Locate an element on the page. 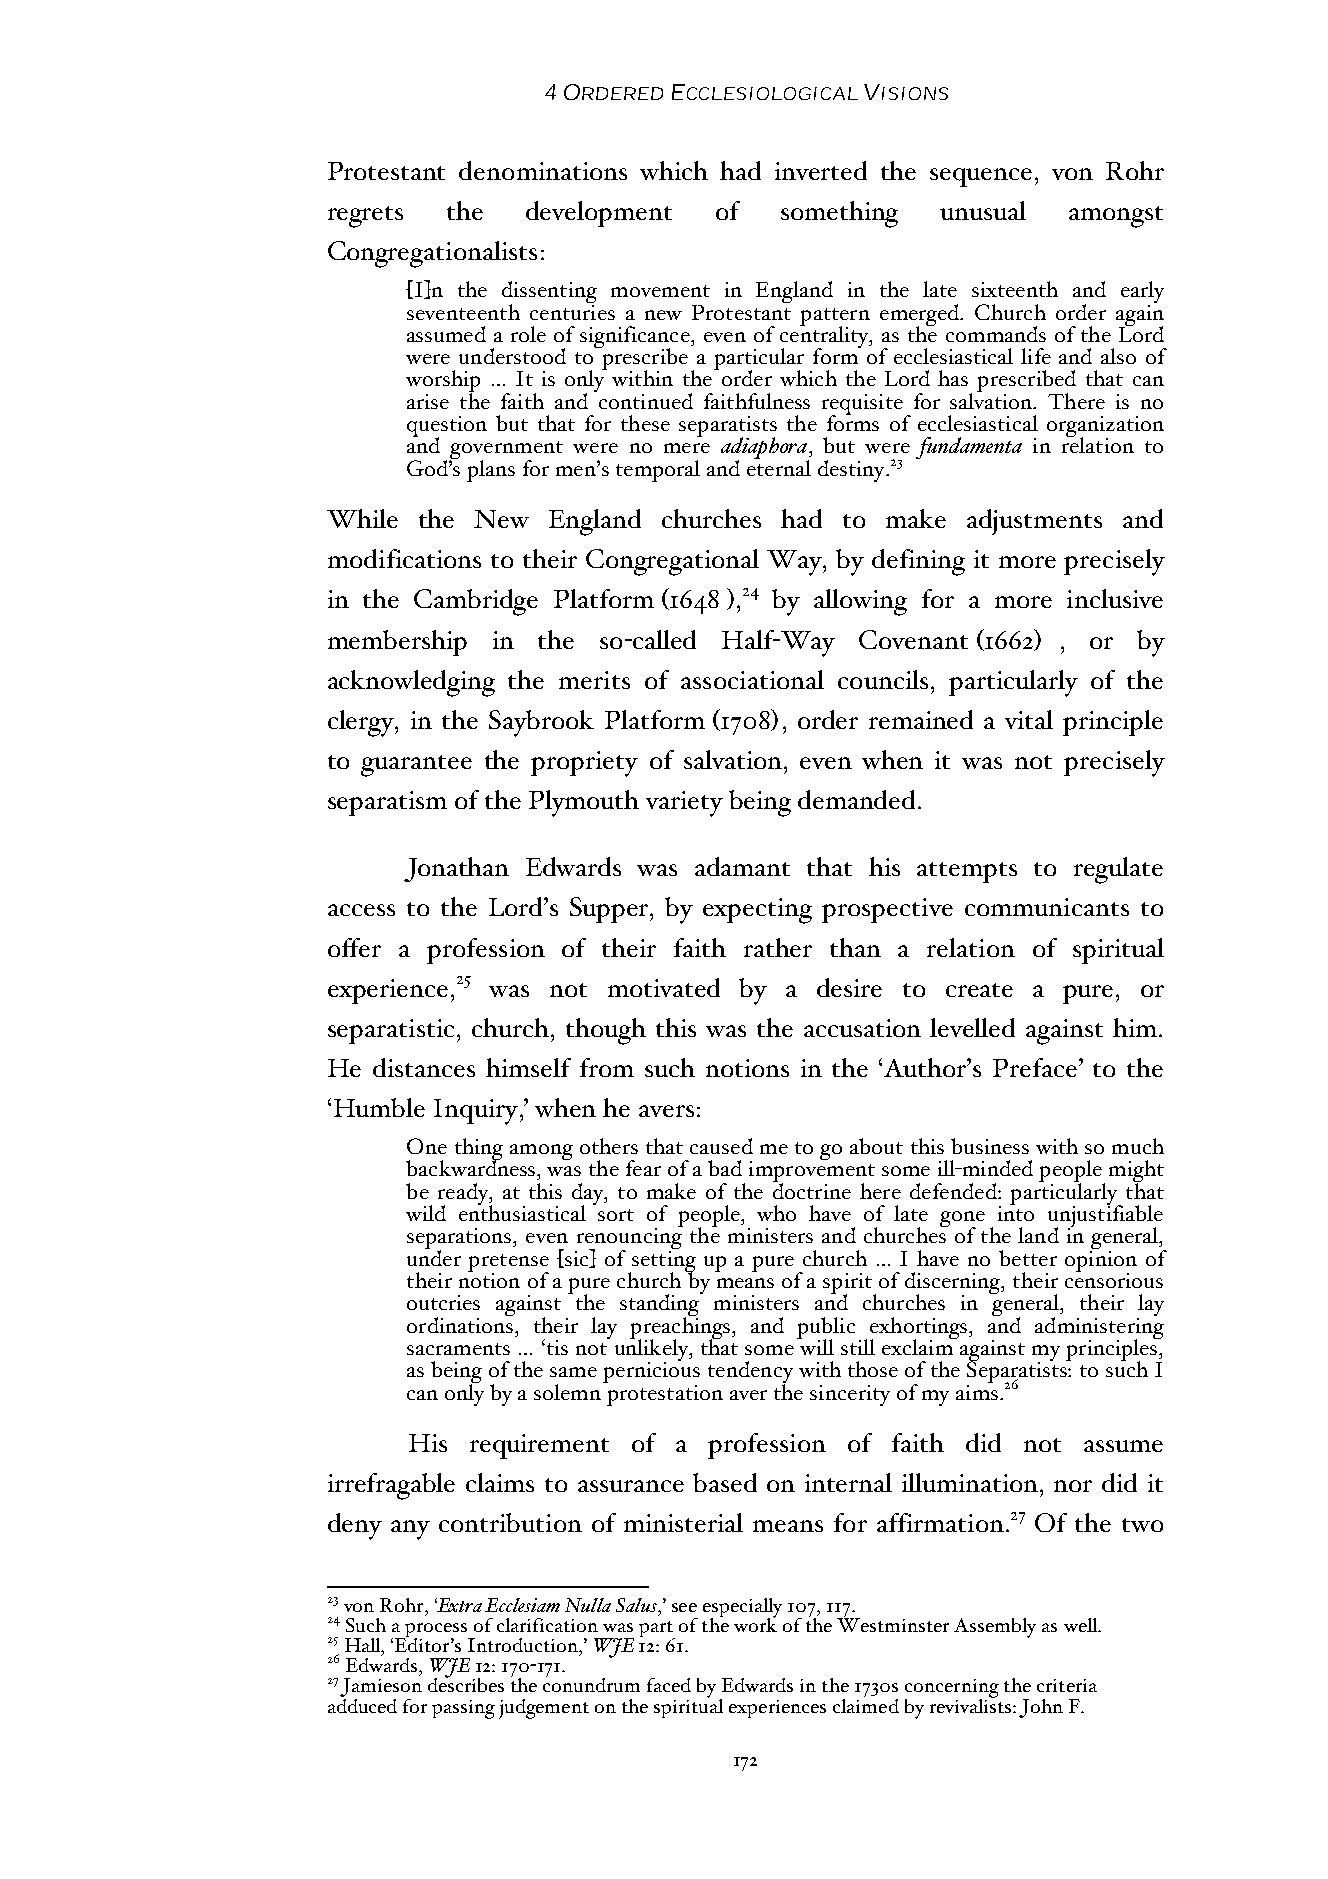 The image size is (1328, 1879). Cambridge is located at coordinates (476, 602).
